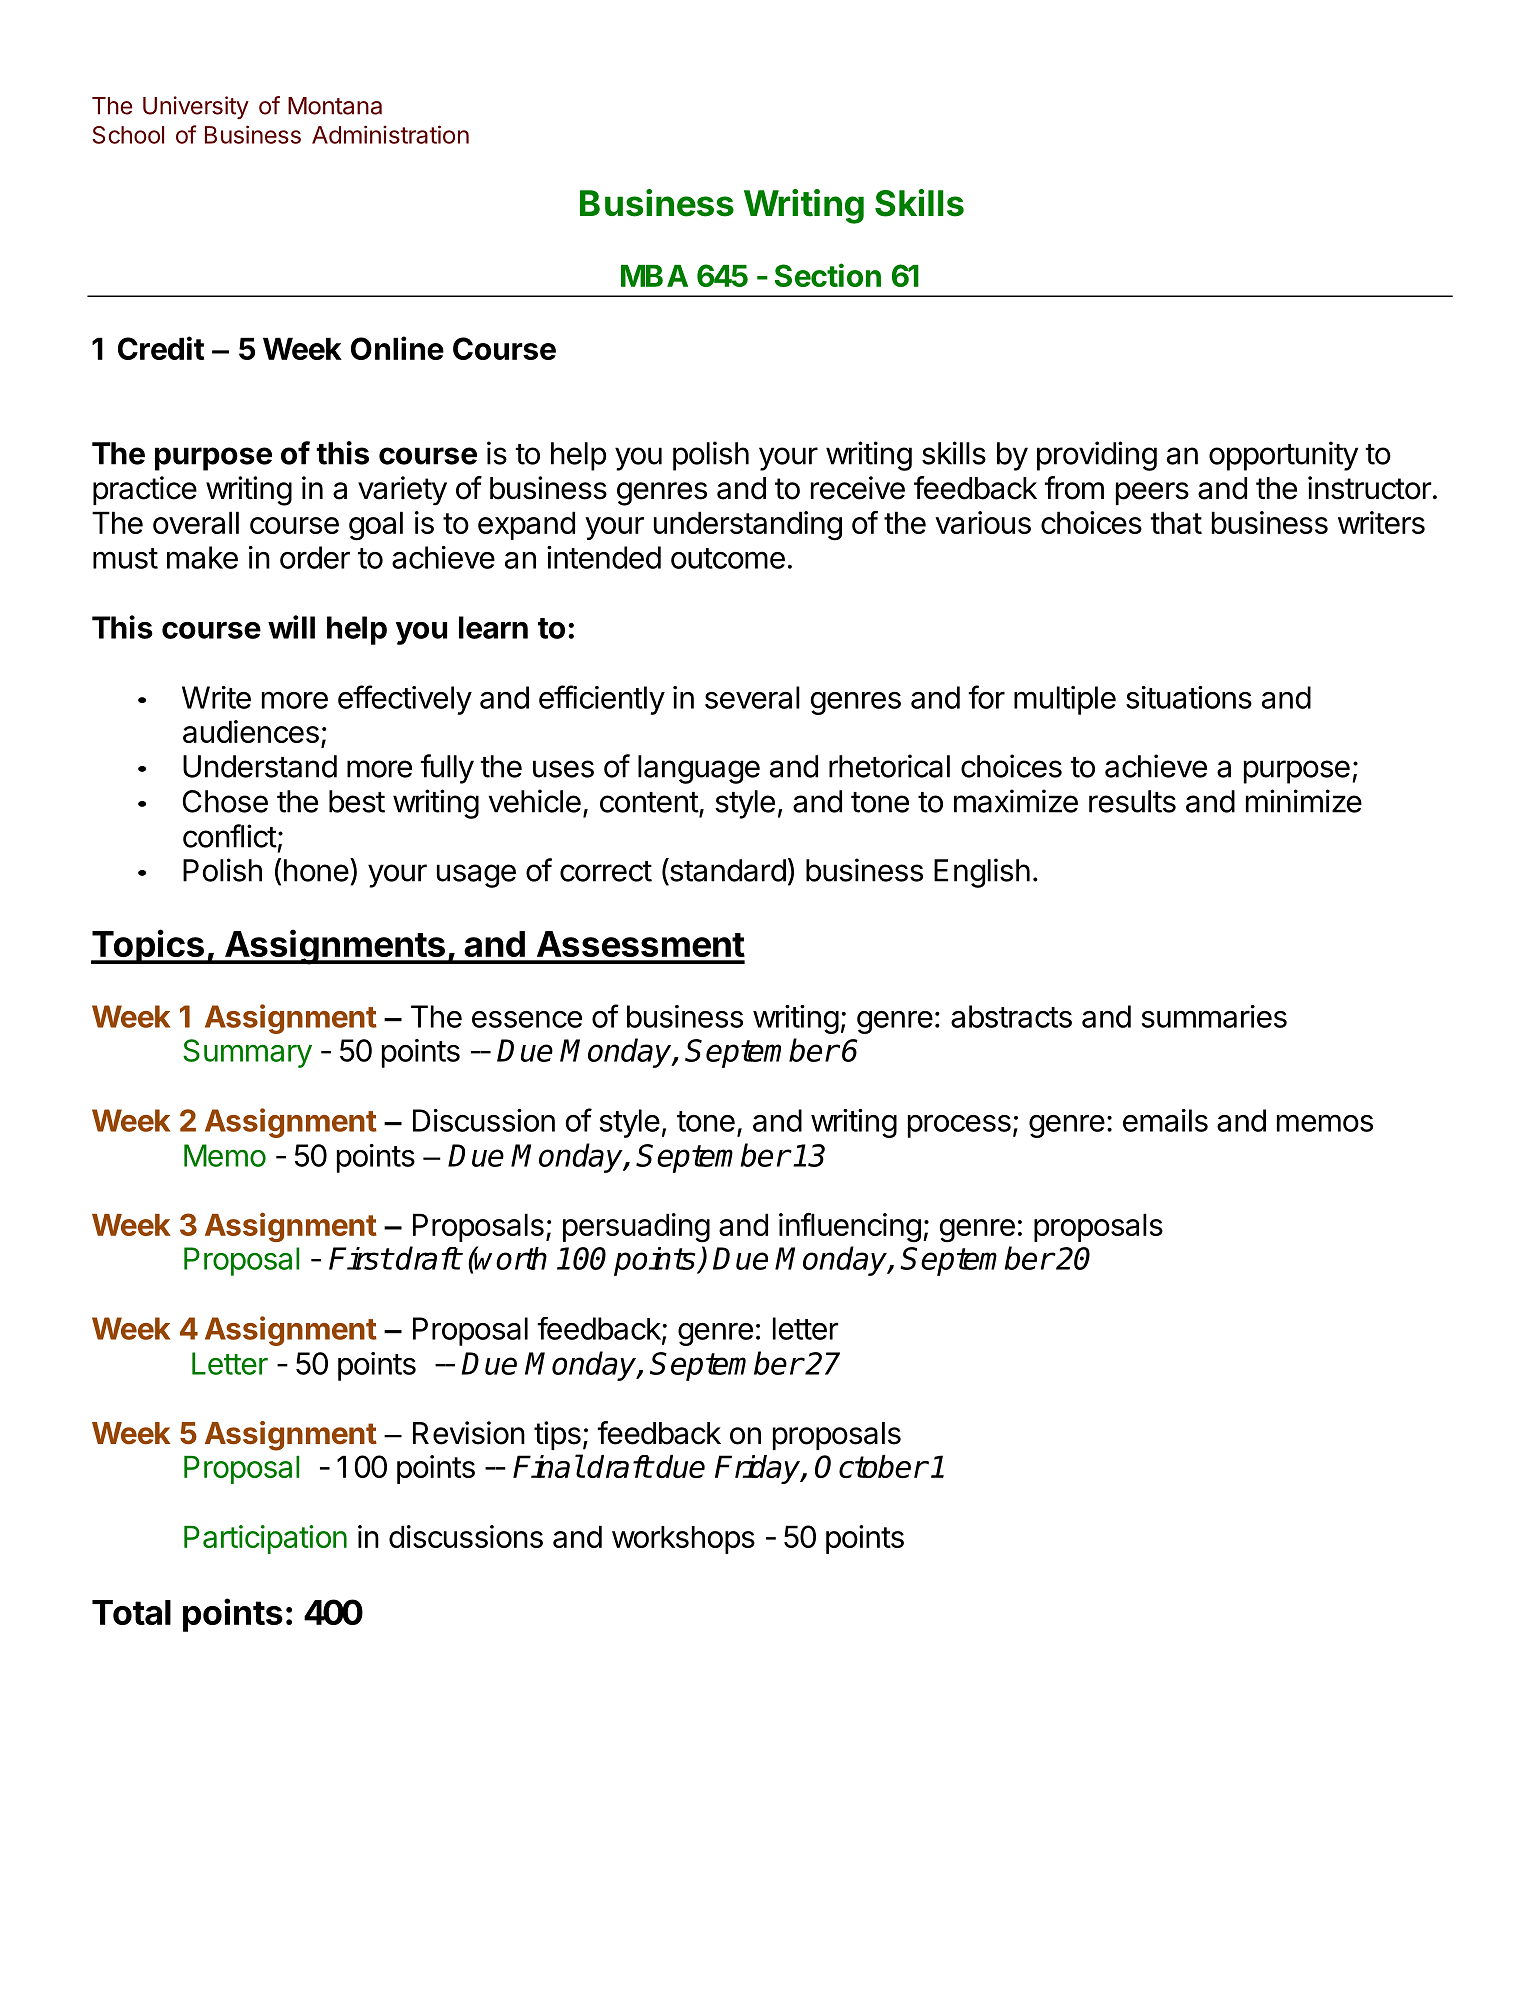 This screenshot has height=1991, width=1539. I want to click on emails, so click(1165, 1120).
